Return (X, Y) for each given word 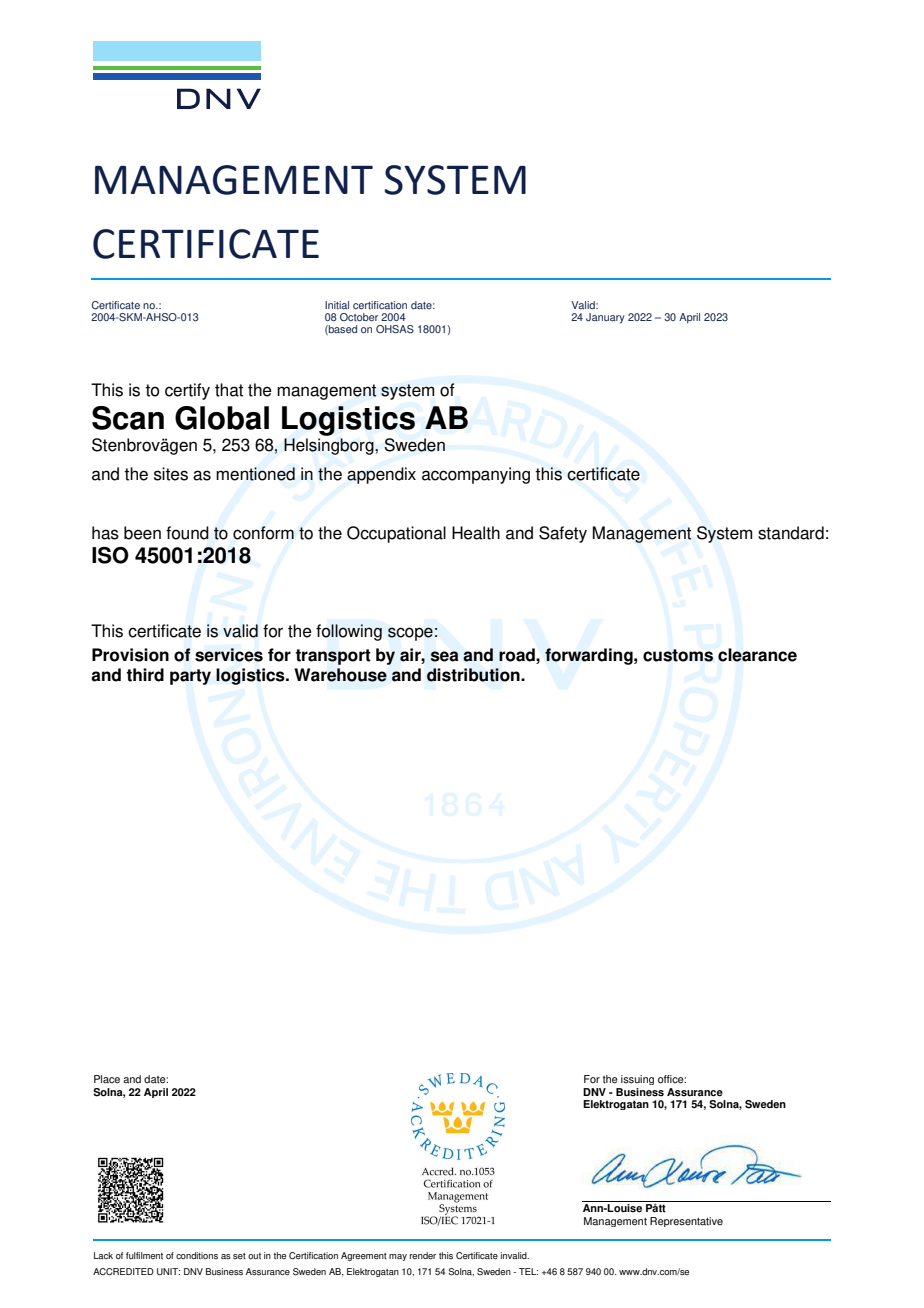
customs (678, 655)
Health (476, 533)
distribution (474, 675)
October (359, 317)
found (187, 533)
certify (187, 391)
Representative (686, 1222)
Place (107, 1079)
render (423, 1255)
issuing (637, 1080)
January (605, 318)
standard (791, 533)
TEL (528, 1271)
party (190, 677)
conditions (197, 1255)
